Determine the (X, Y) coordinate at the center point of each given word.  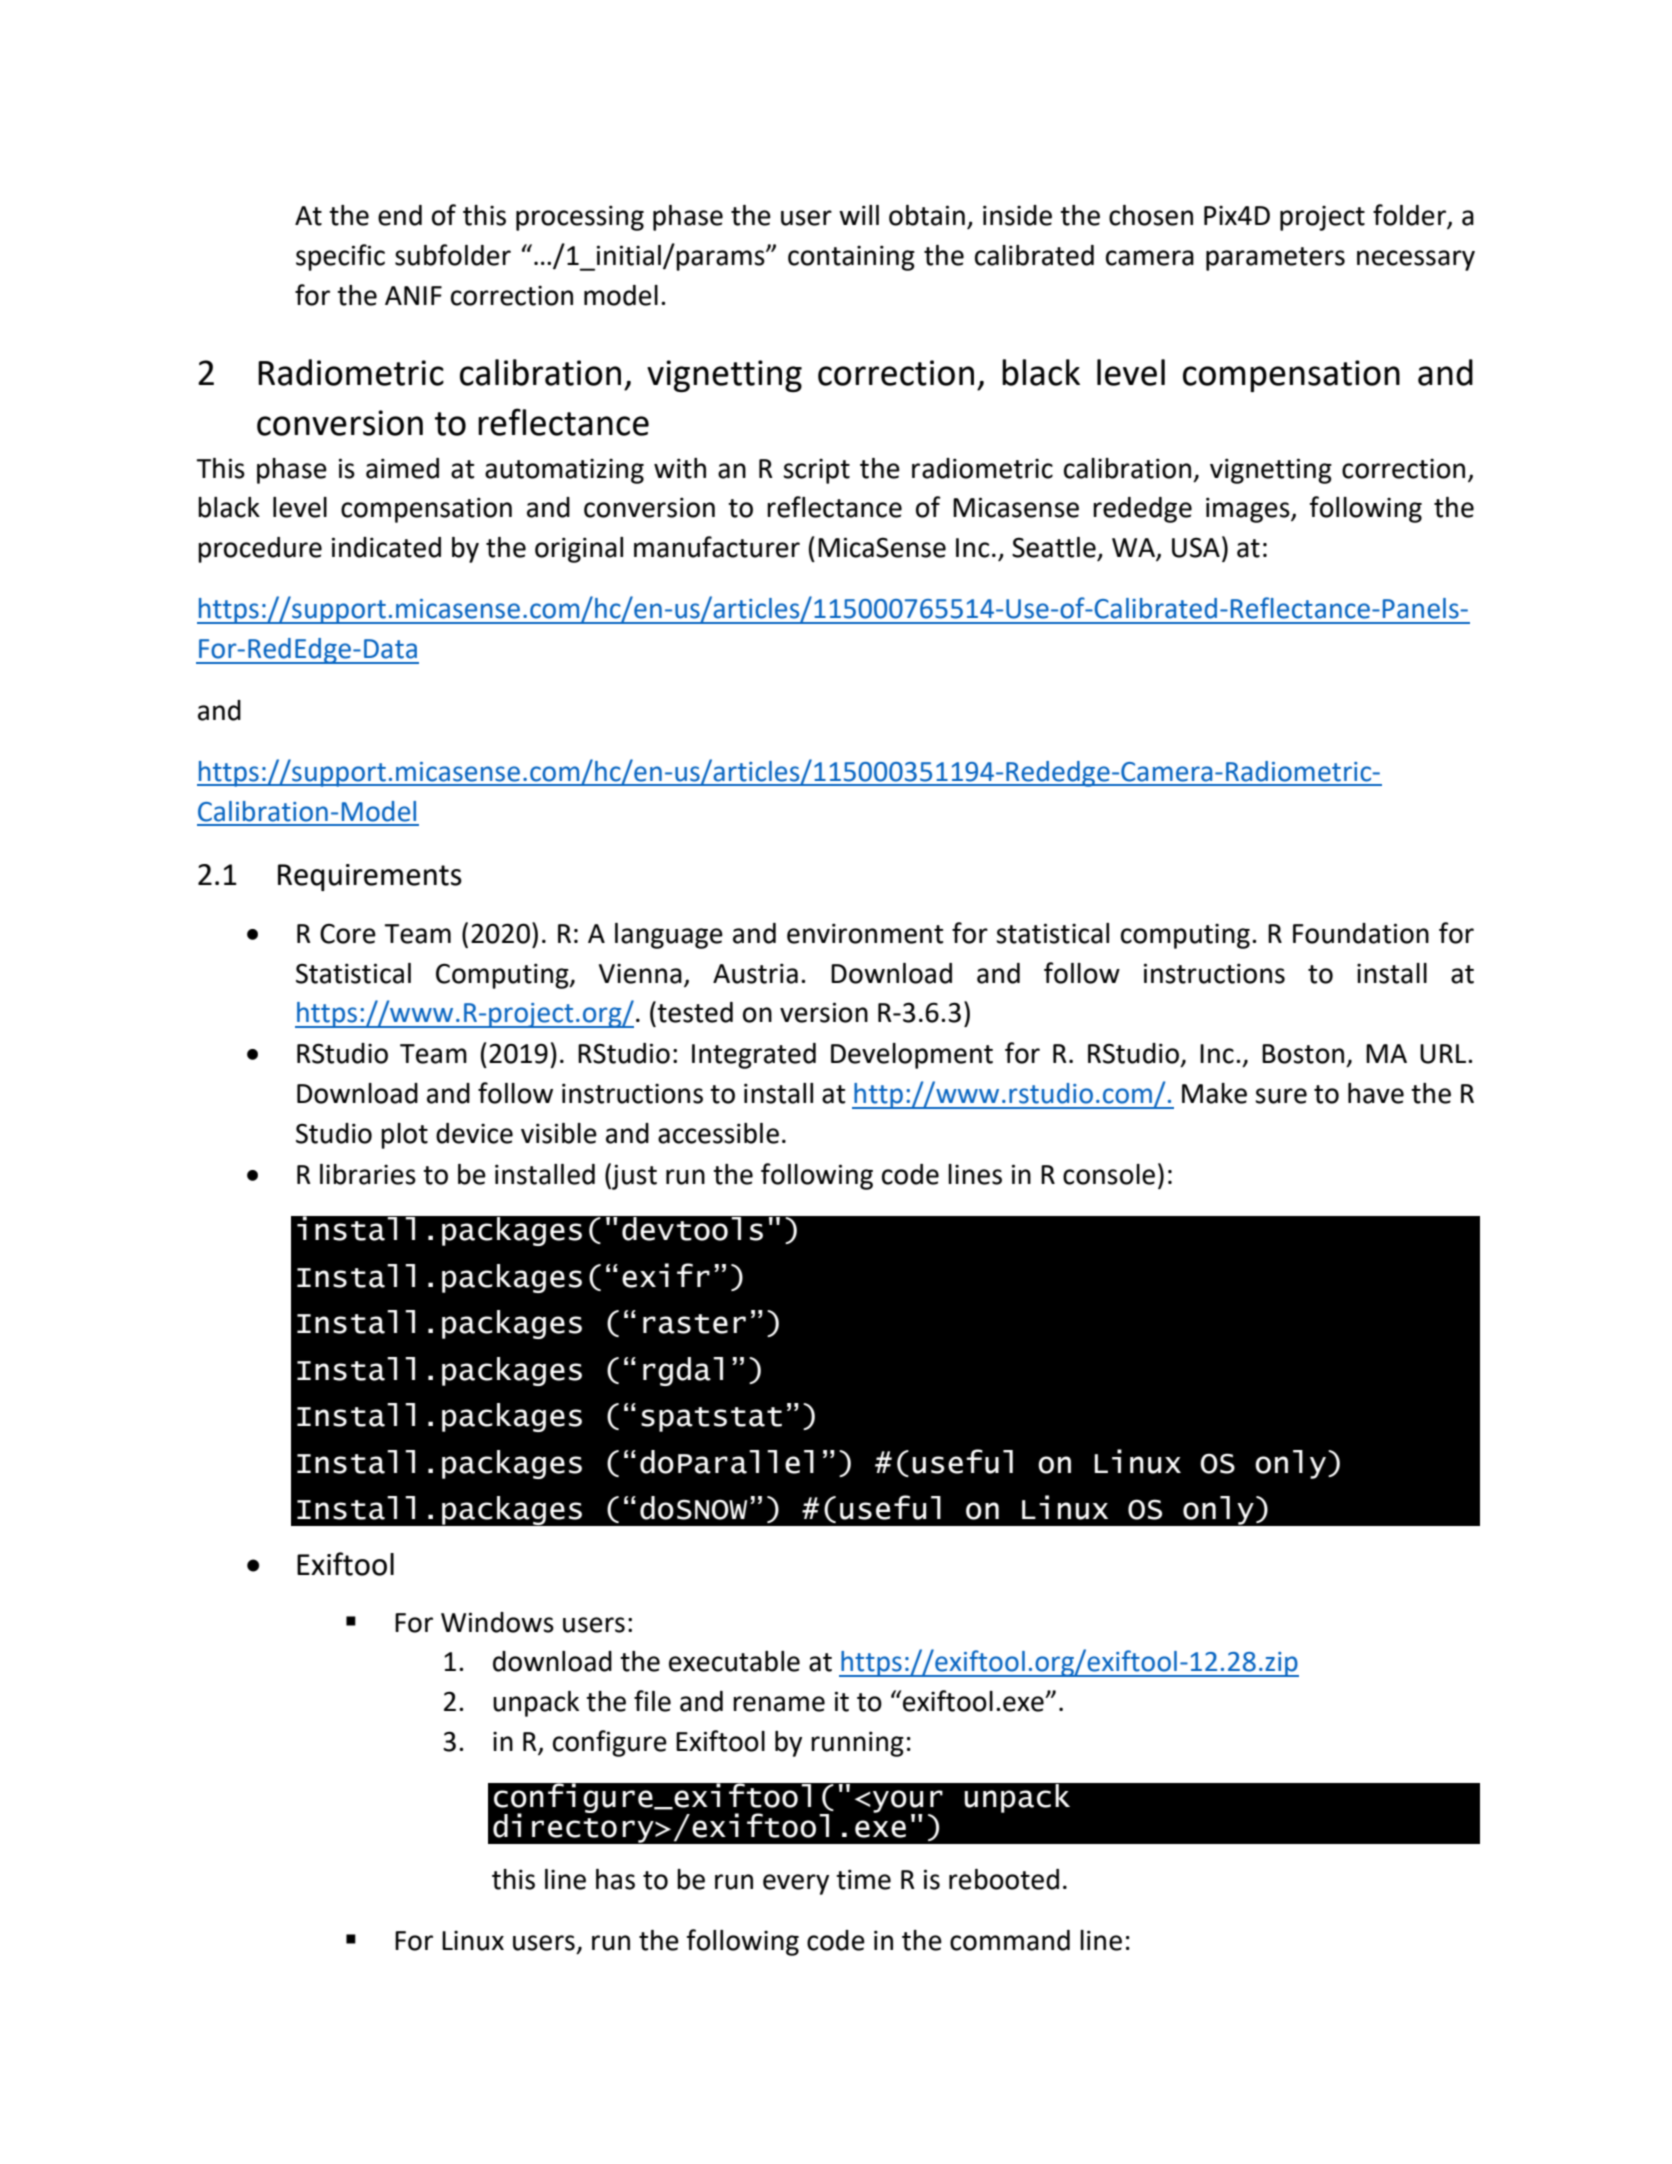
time (863, 1879)
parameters (1275, 259)
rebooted (1004, 1879)
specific (340, 257)
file (652, 1701)
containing (851, 258)
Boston (1303, 1054)
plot (404, 1136)
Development (912, 1056)
